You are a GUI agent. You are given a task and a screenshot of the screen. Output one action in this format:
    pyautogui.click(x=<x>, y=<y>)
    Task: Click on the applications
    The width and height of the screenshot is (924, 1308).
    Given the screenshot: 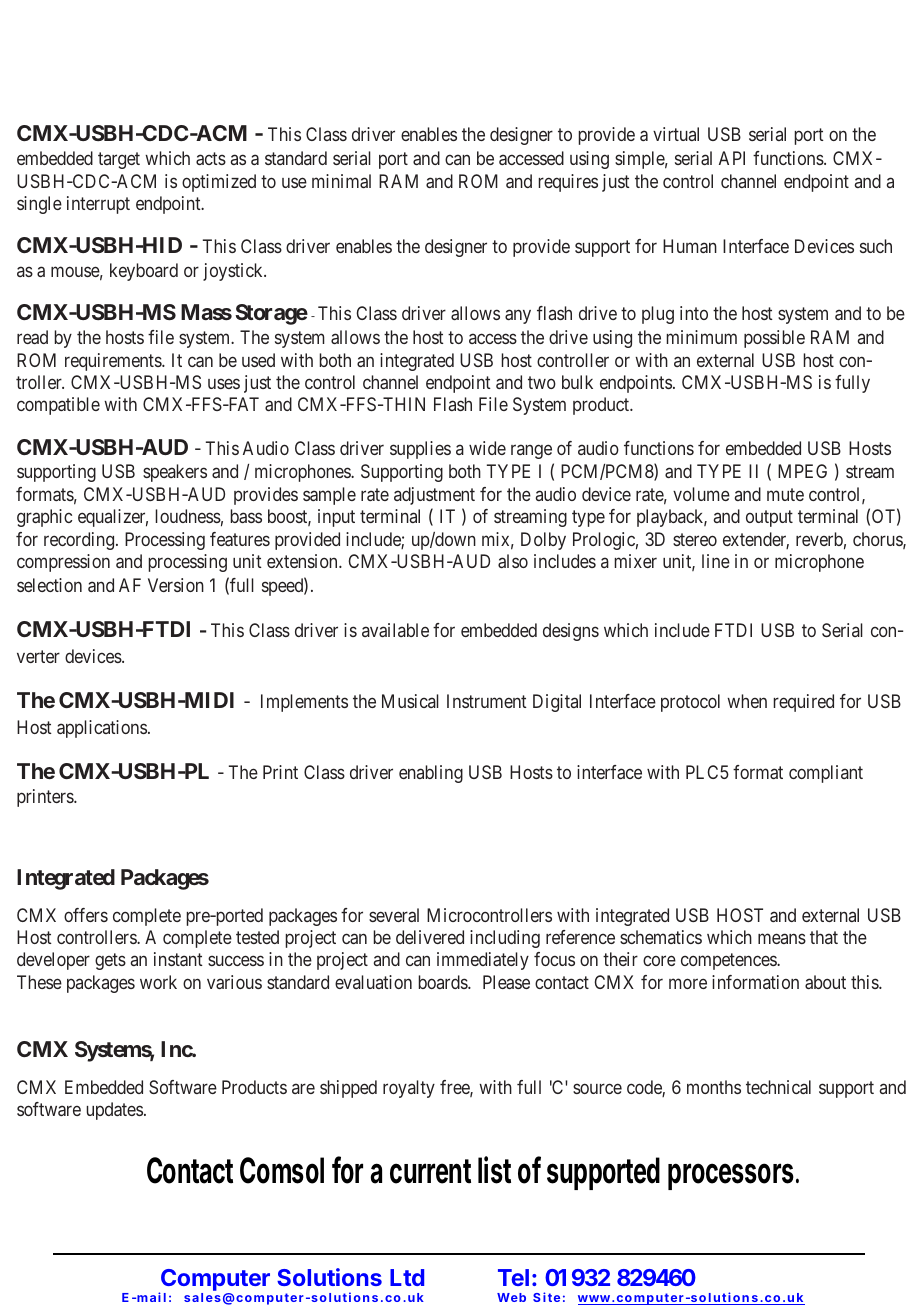 What is the action you would take?
    pyautogui.click(x=102, y=729)
